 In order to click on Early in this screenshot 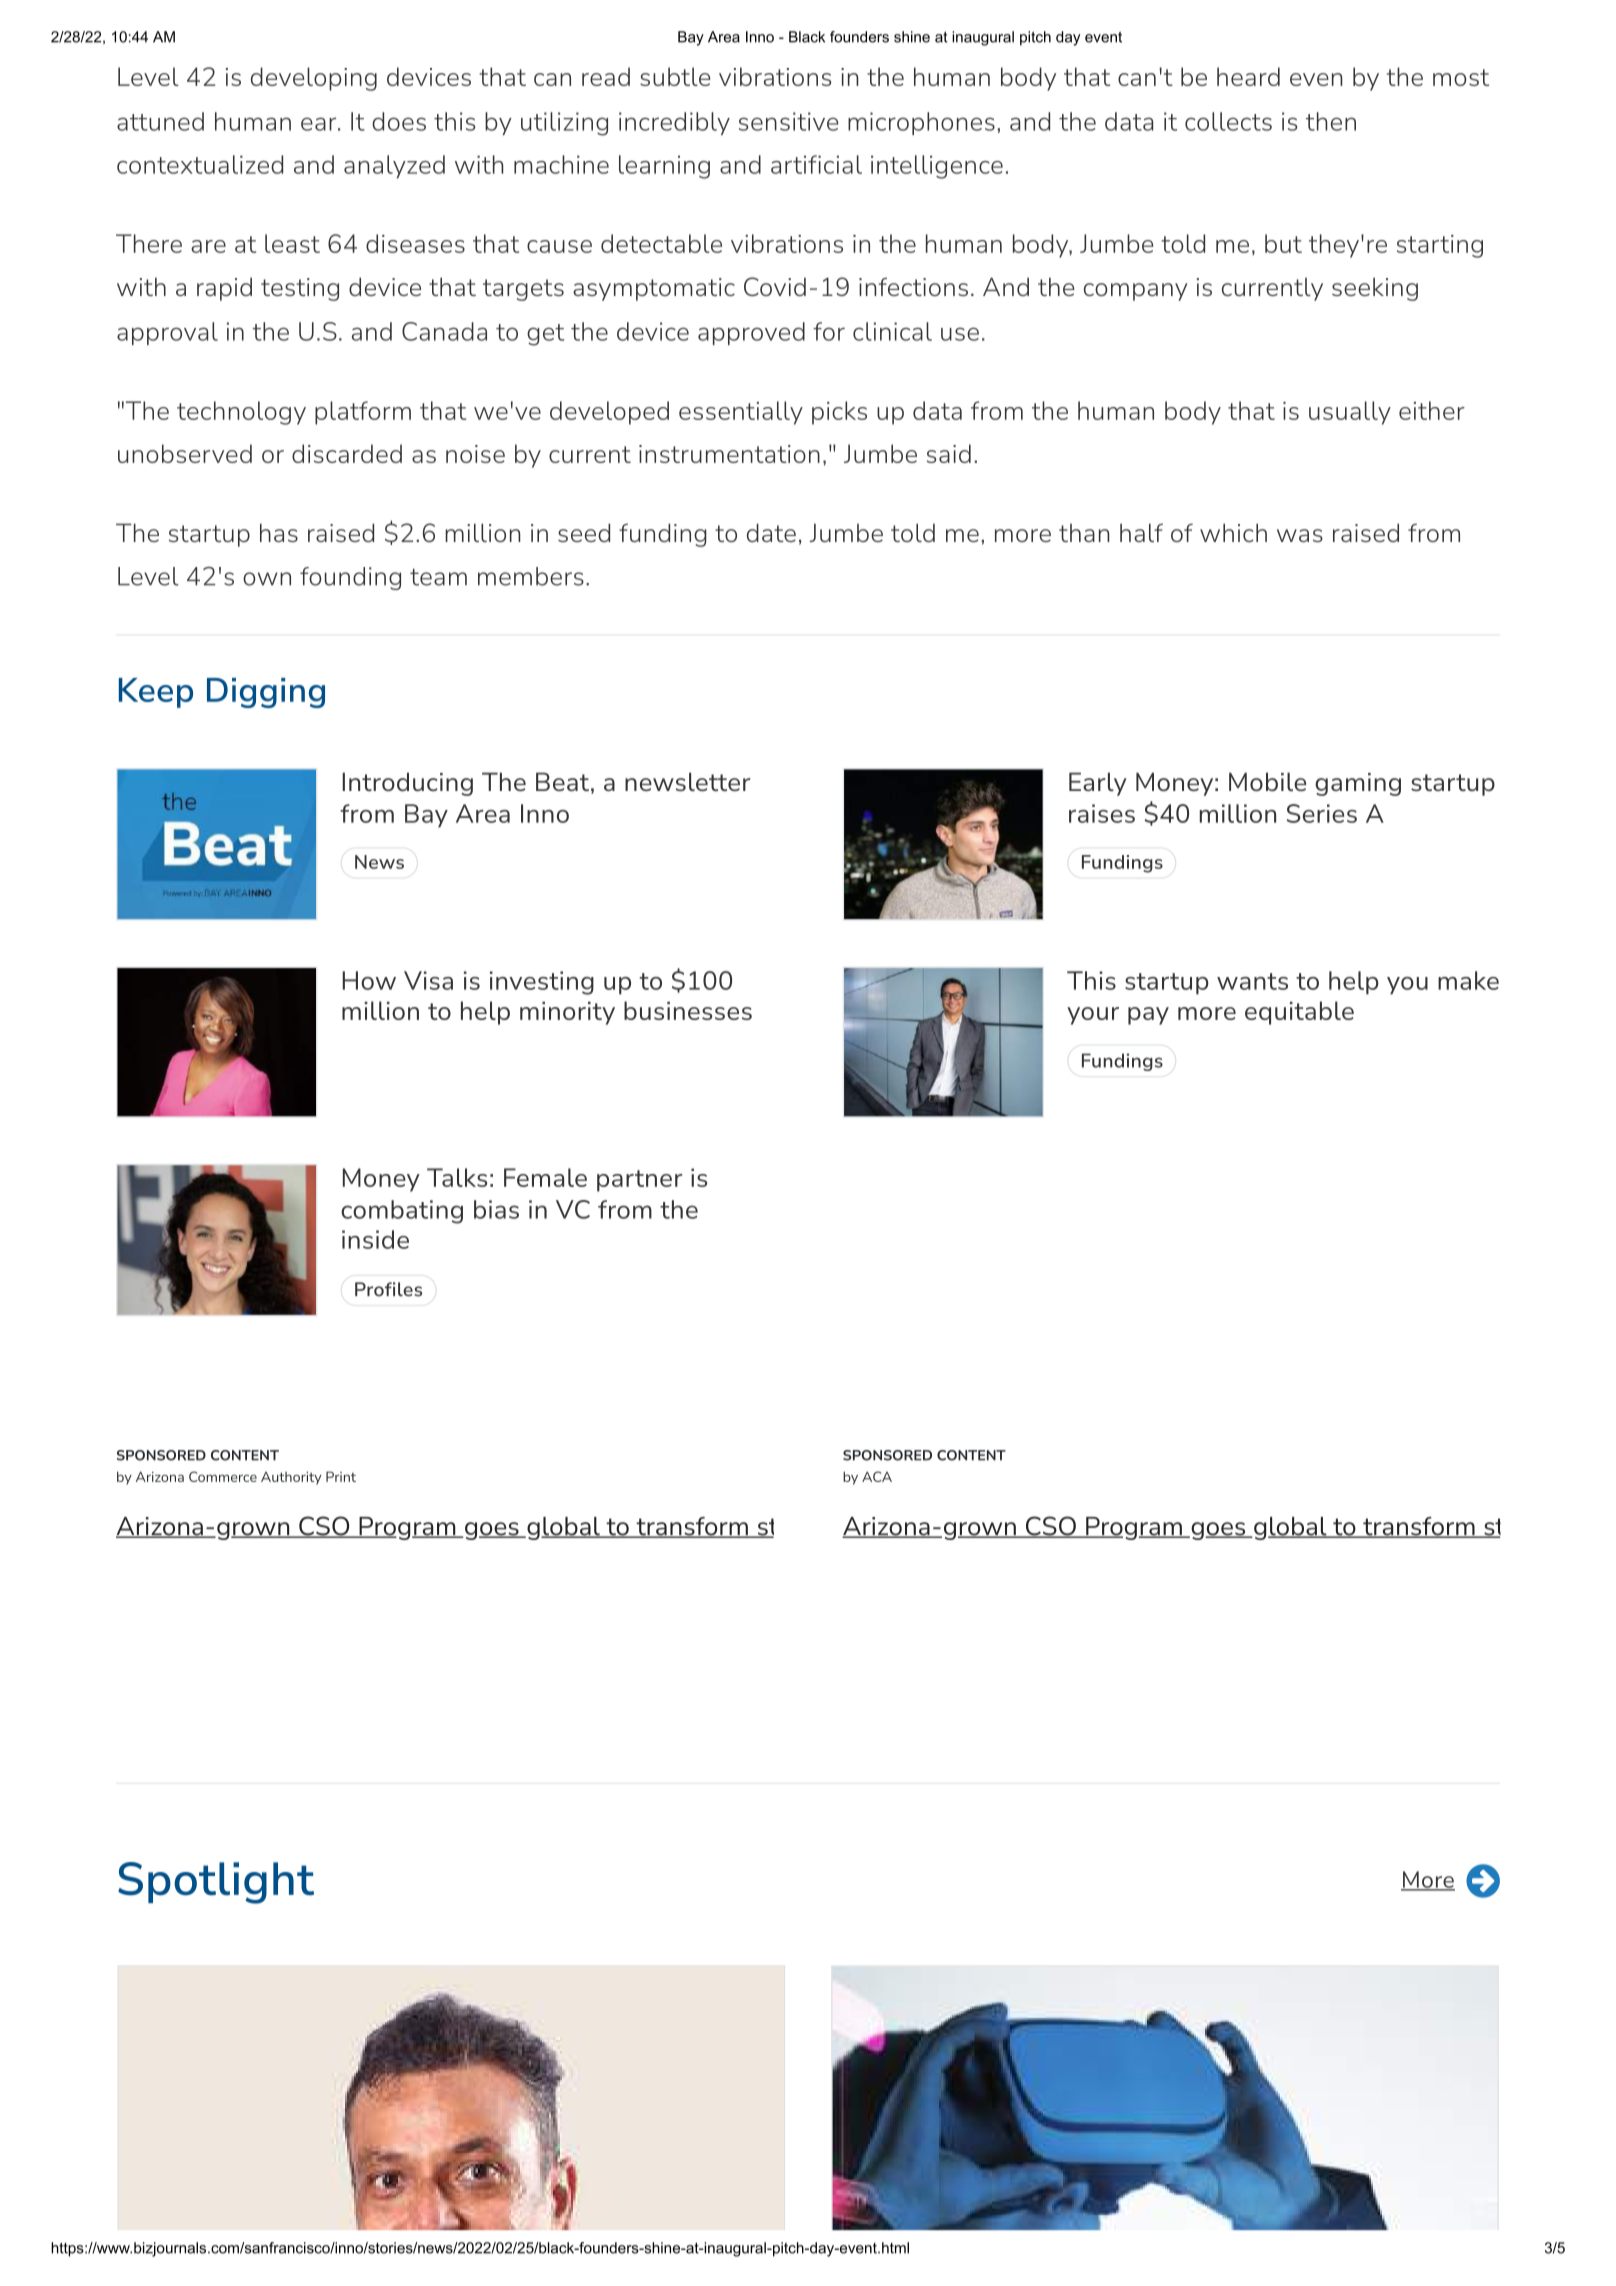, I will do `click(1098, 784)`.
